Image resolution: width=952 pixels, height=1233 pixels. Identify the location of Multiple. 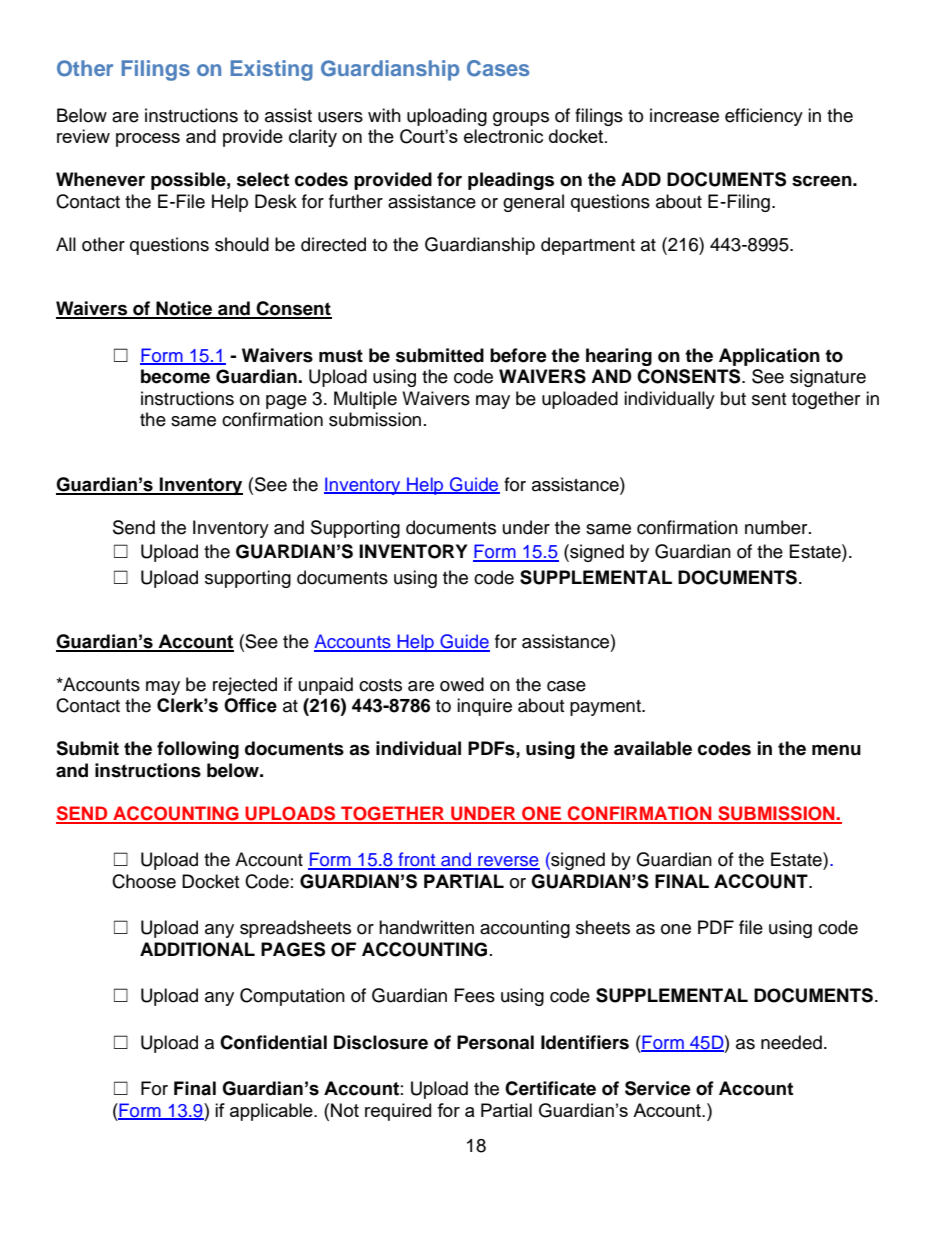
(365, 400).
